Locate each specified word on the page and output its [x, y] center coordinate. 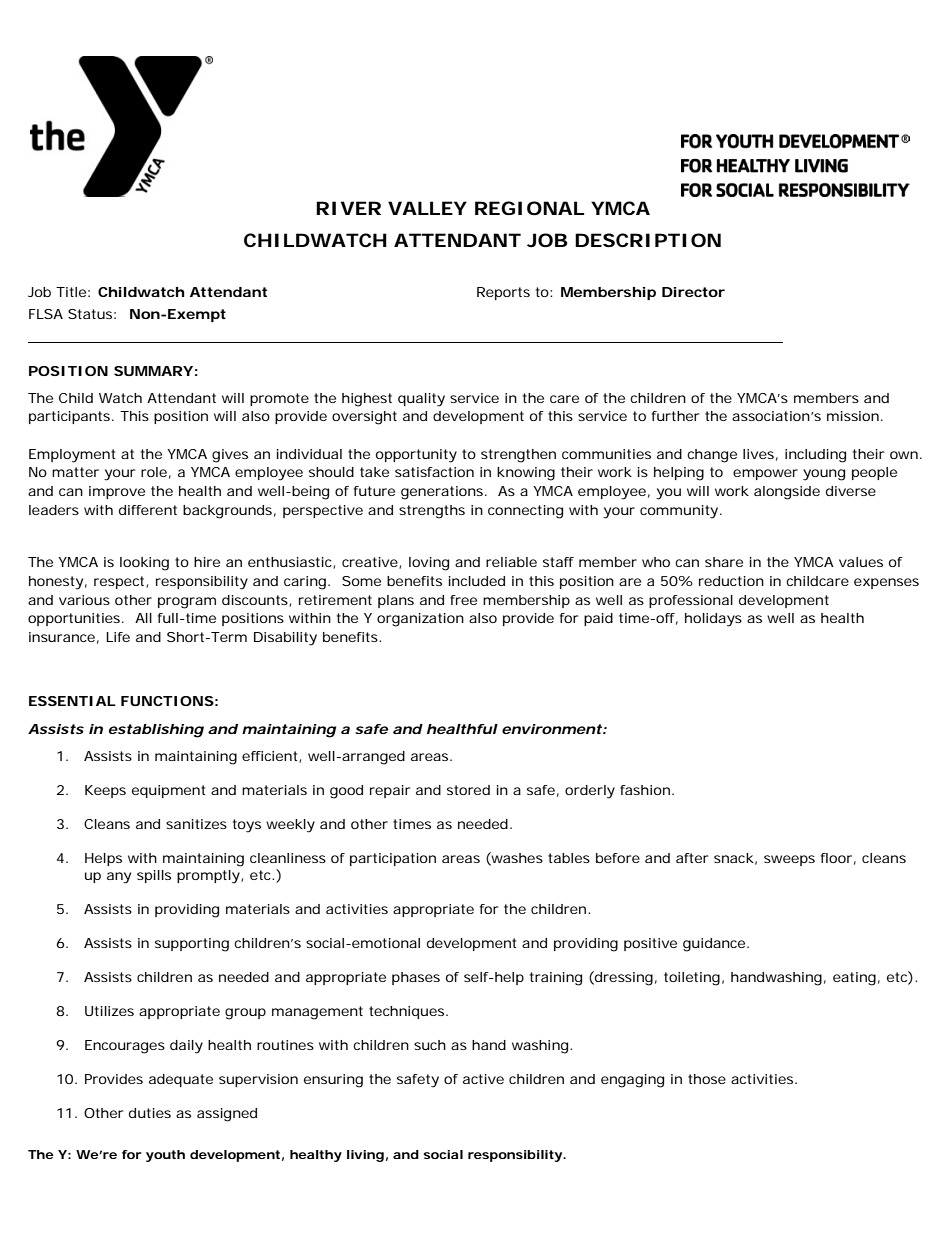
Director [693, 292]
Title [73, 292]
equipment [169, 791]
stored [468, 790]
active [483, 1079]
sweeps [789, 860]
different [148, 510]
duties [150, 1113]
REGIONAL [529, 208]
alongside [787, 493]
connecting [525, 512]
